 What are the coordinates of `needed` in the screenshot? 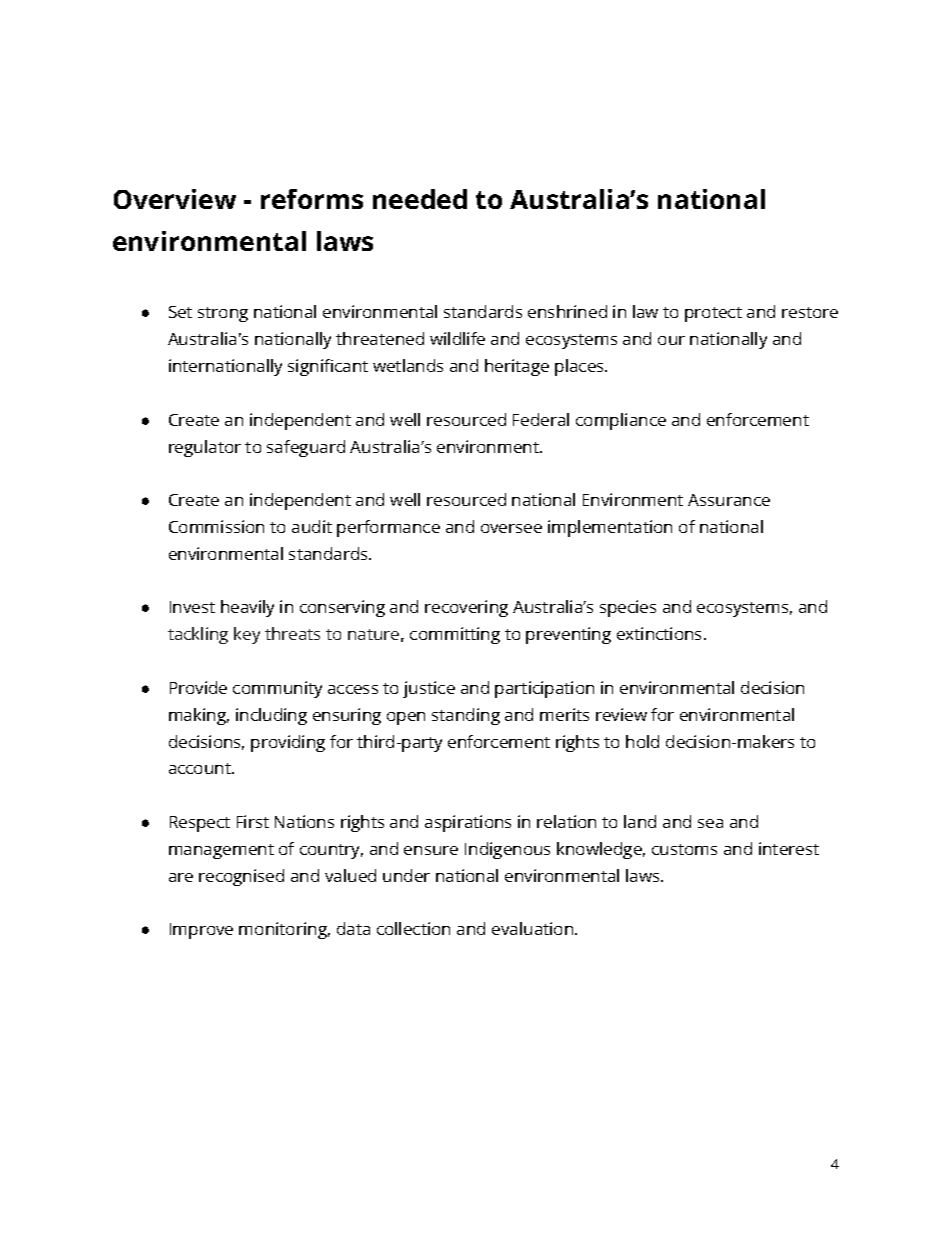 It's located at (420, 199).
